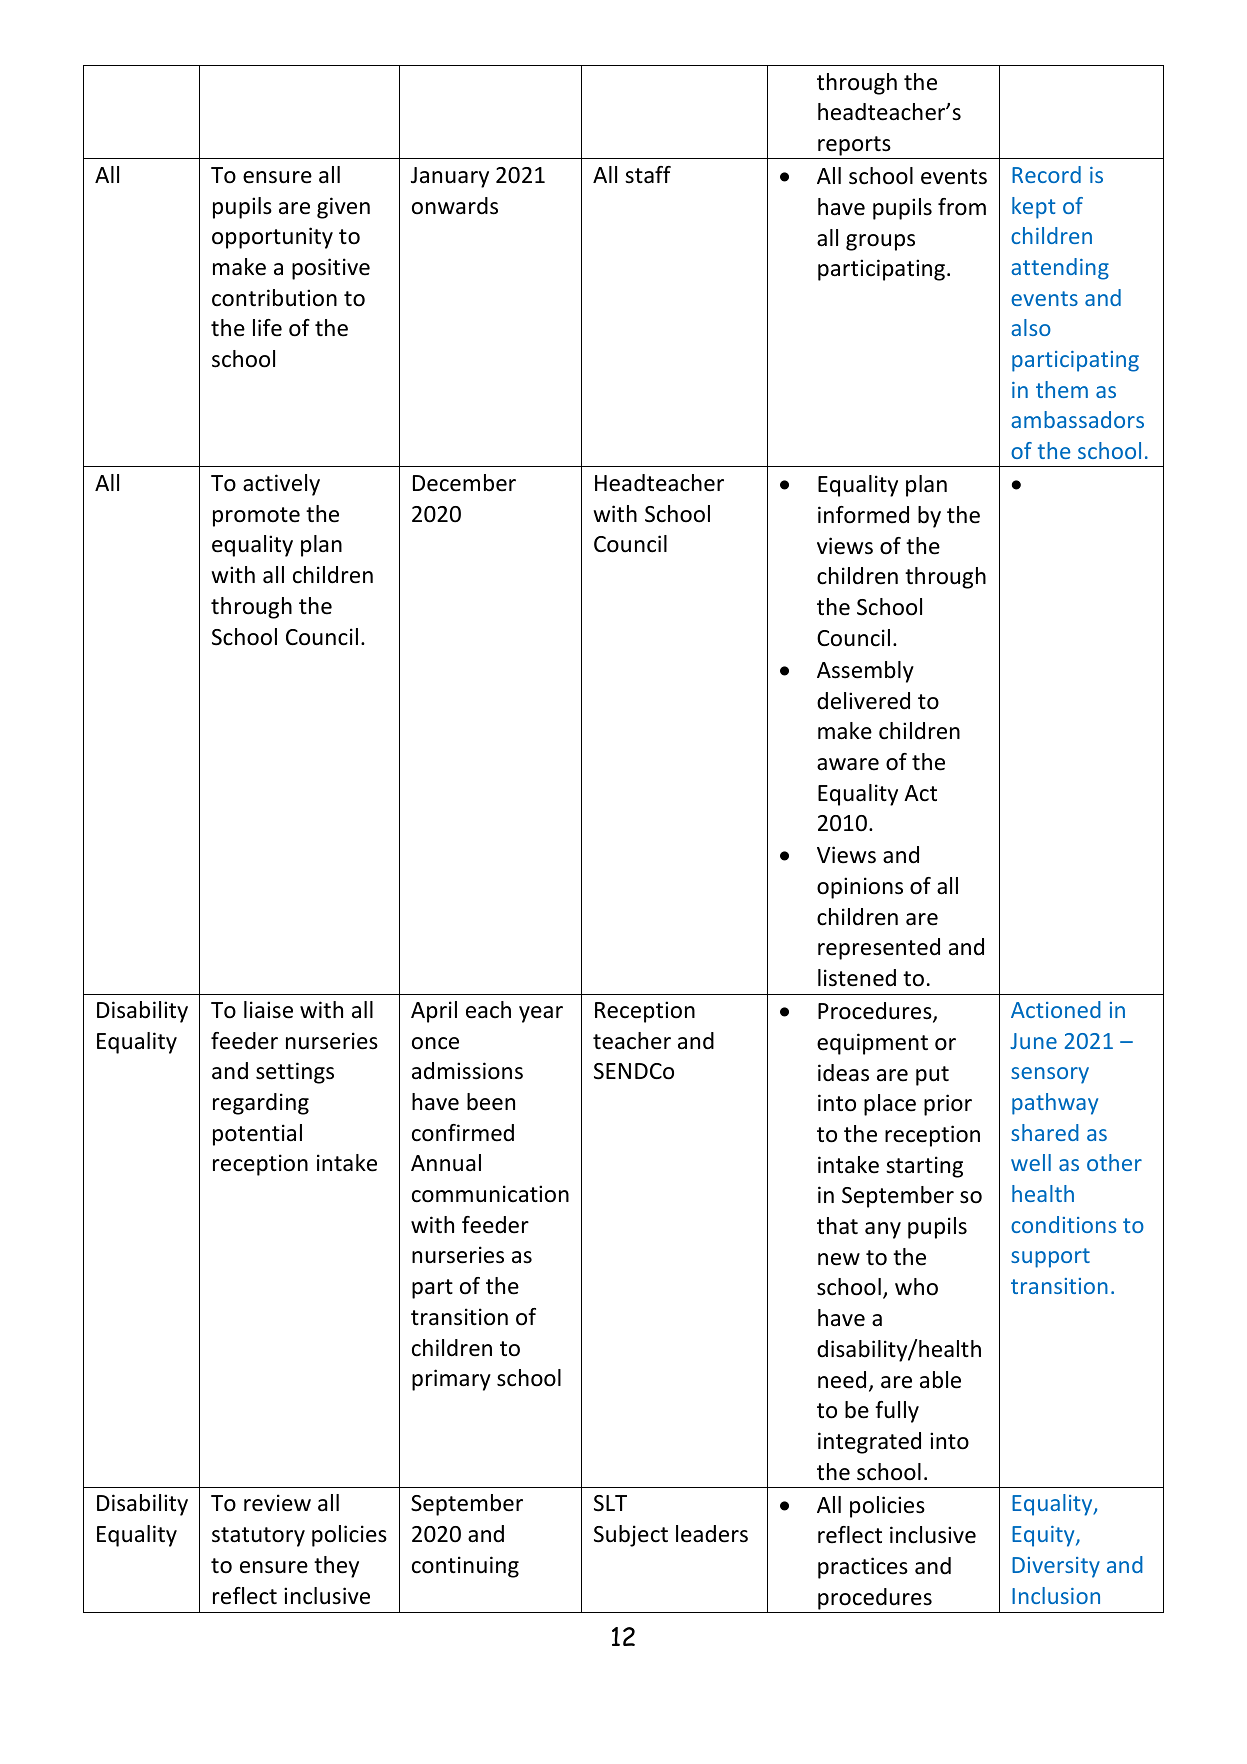 The image size is (1247, 1764). Describe the element at coordinates (336, 1567) in the image. I see `they` at that location.
